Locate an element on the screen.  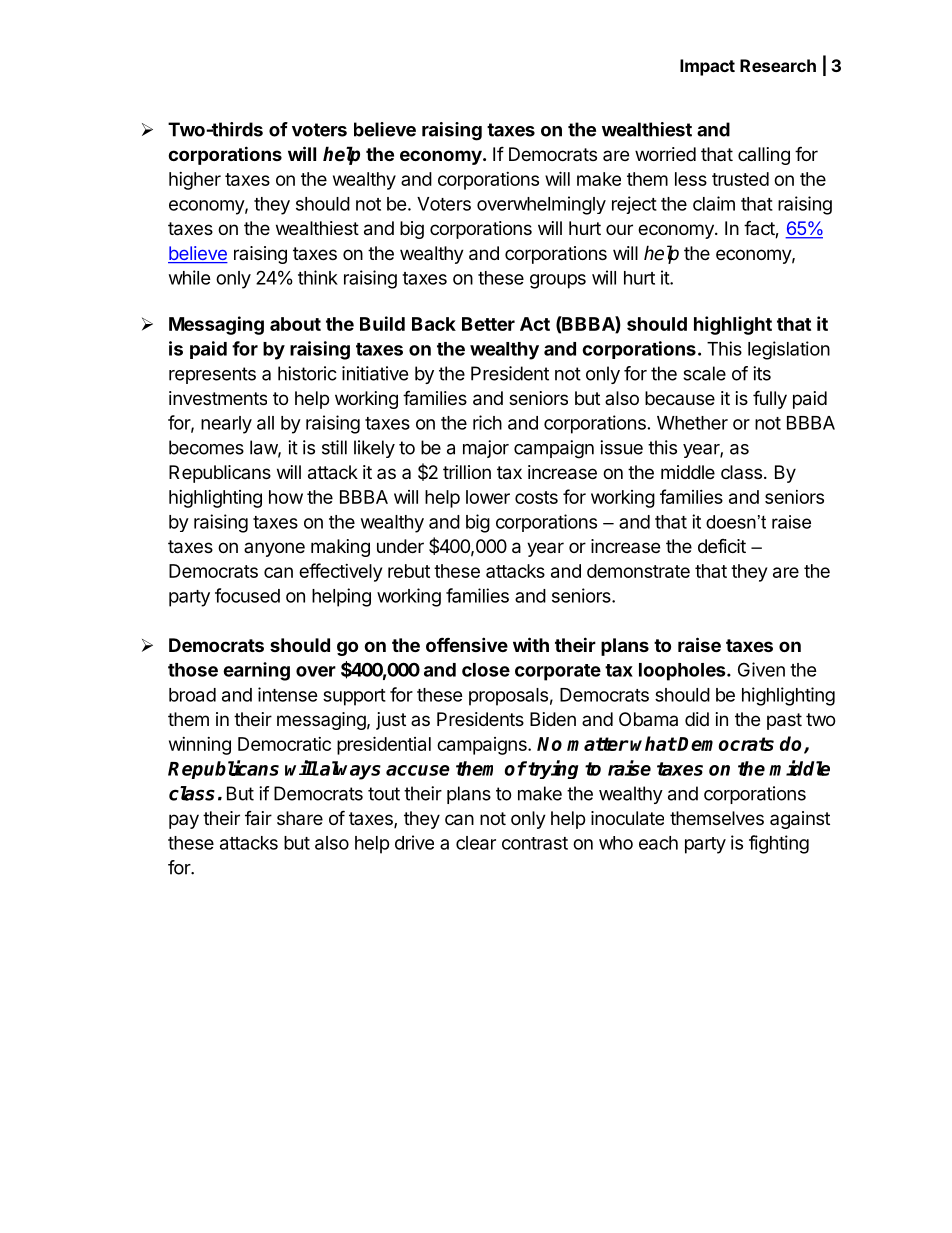
fair is located at coordinates (258, 818).
